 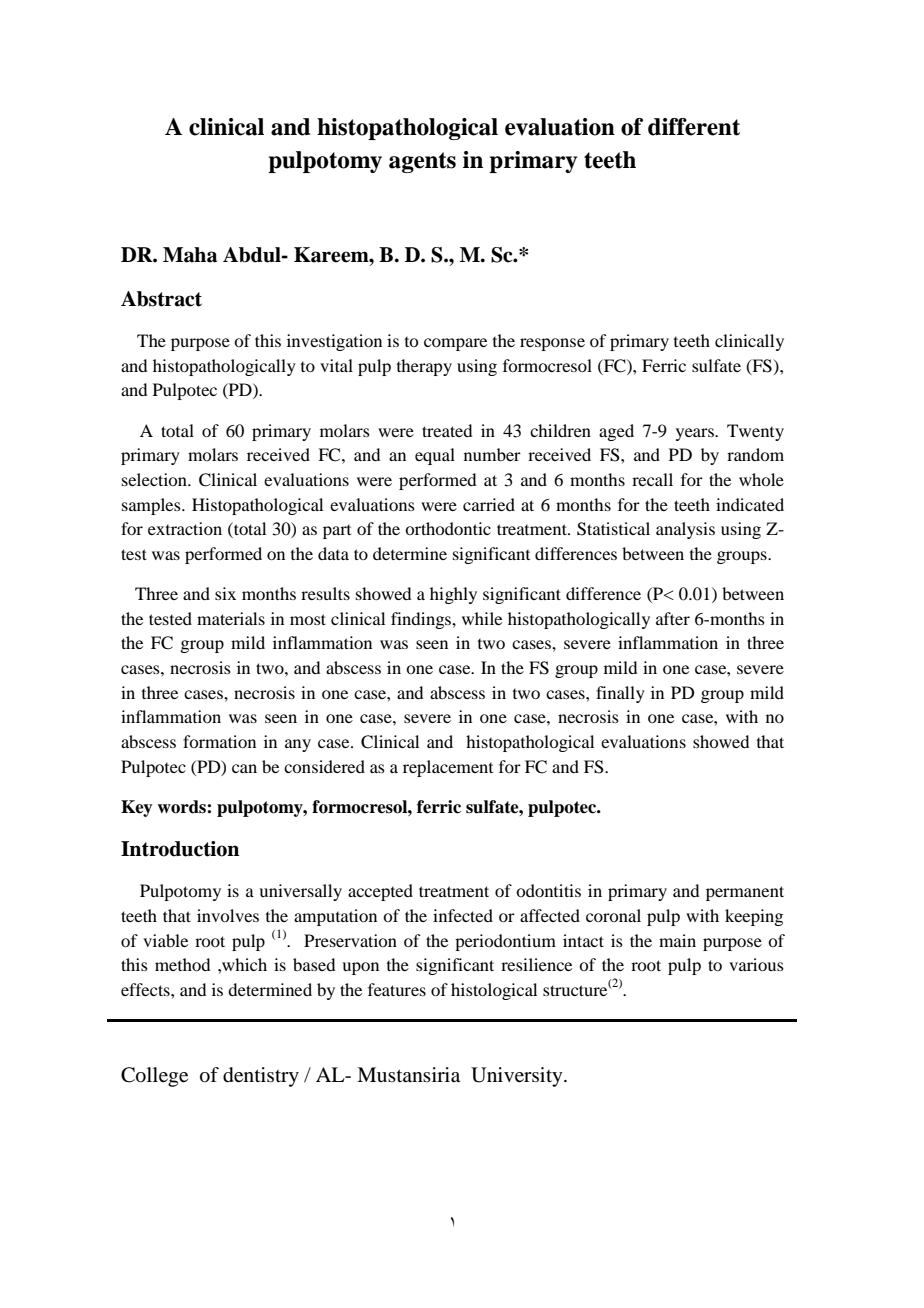 What do you see at coordinates (673, 618) in the screenshot?
I see `after` at bounding box center [673, 618].
